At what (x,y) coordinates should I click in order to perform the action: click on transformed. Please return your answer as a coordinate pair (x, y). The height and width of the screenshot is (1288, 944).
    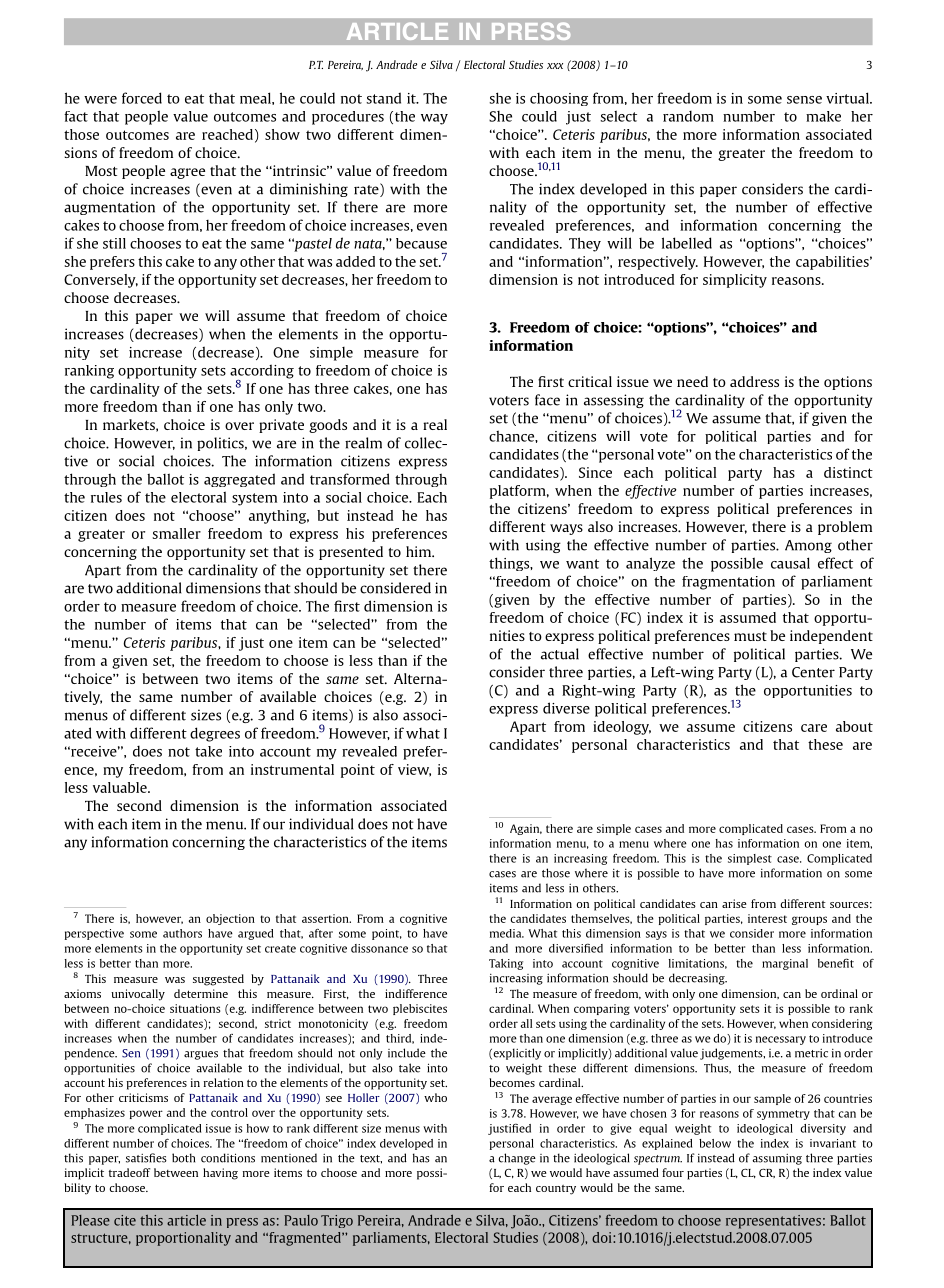
    Looking at the image, I should click on (350, 479).
